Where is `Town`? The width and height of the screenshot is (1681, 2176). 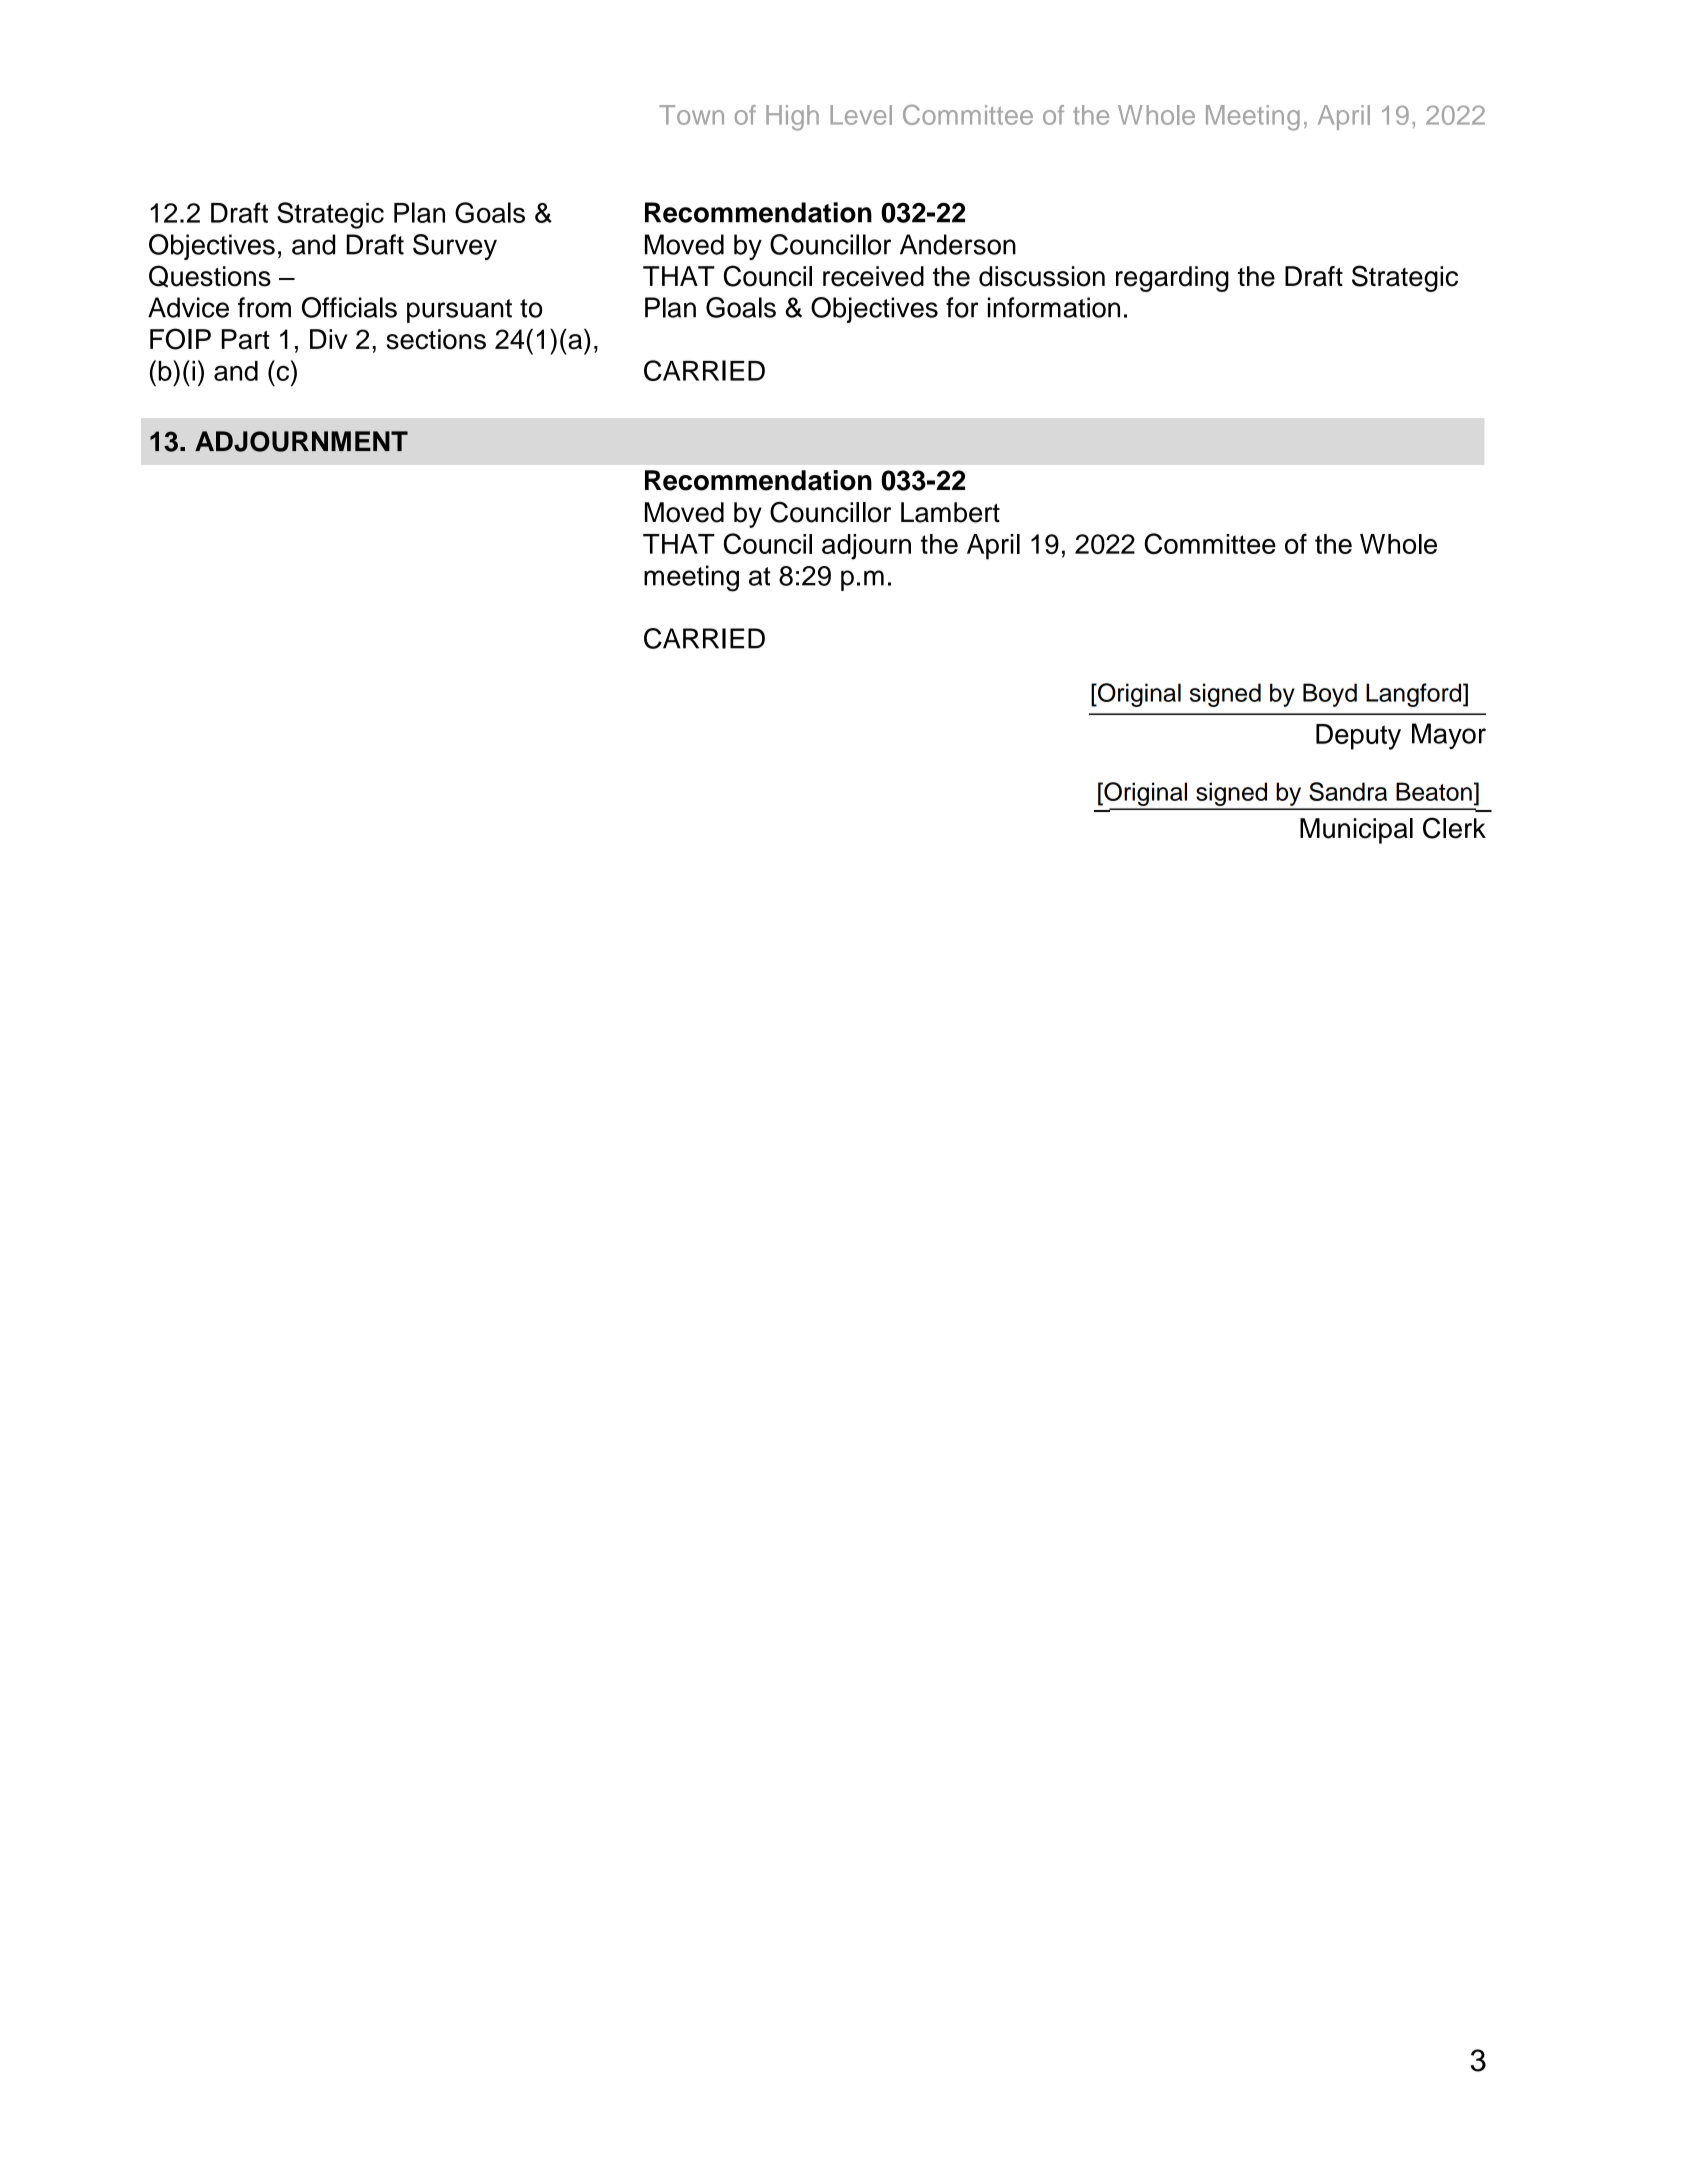 Town is located at coordinates (691, 115).
